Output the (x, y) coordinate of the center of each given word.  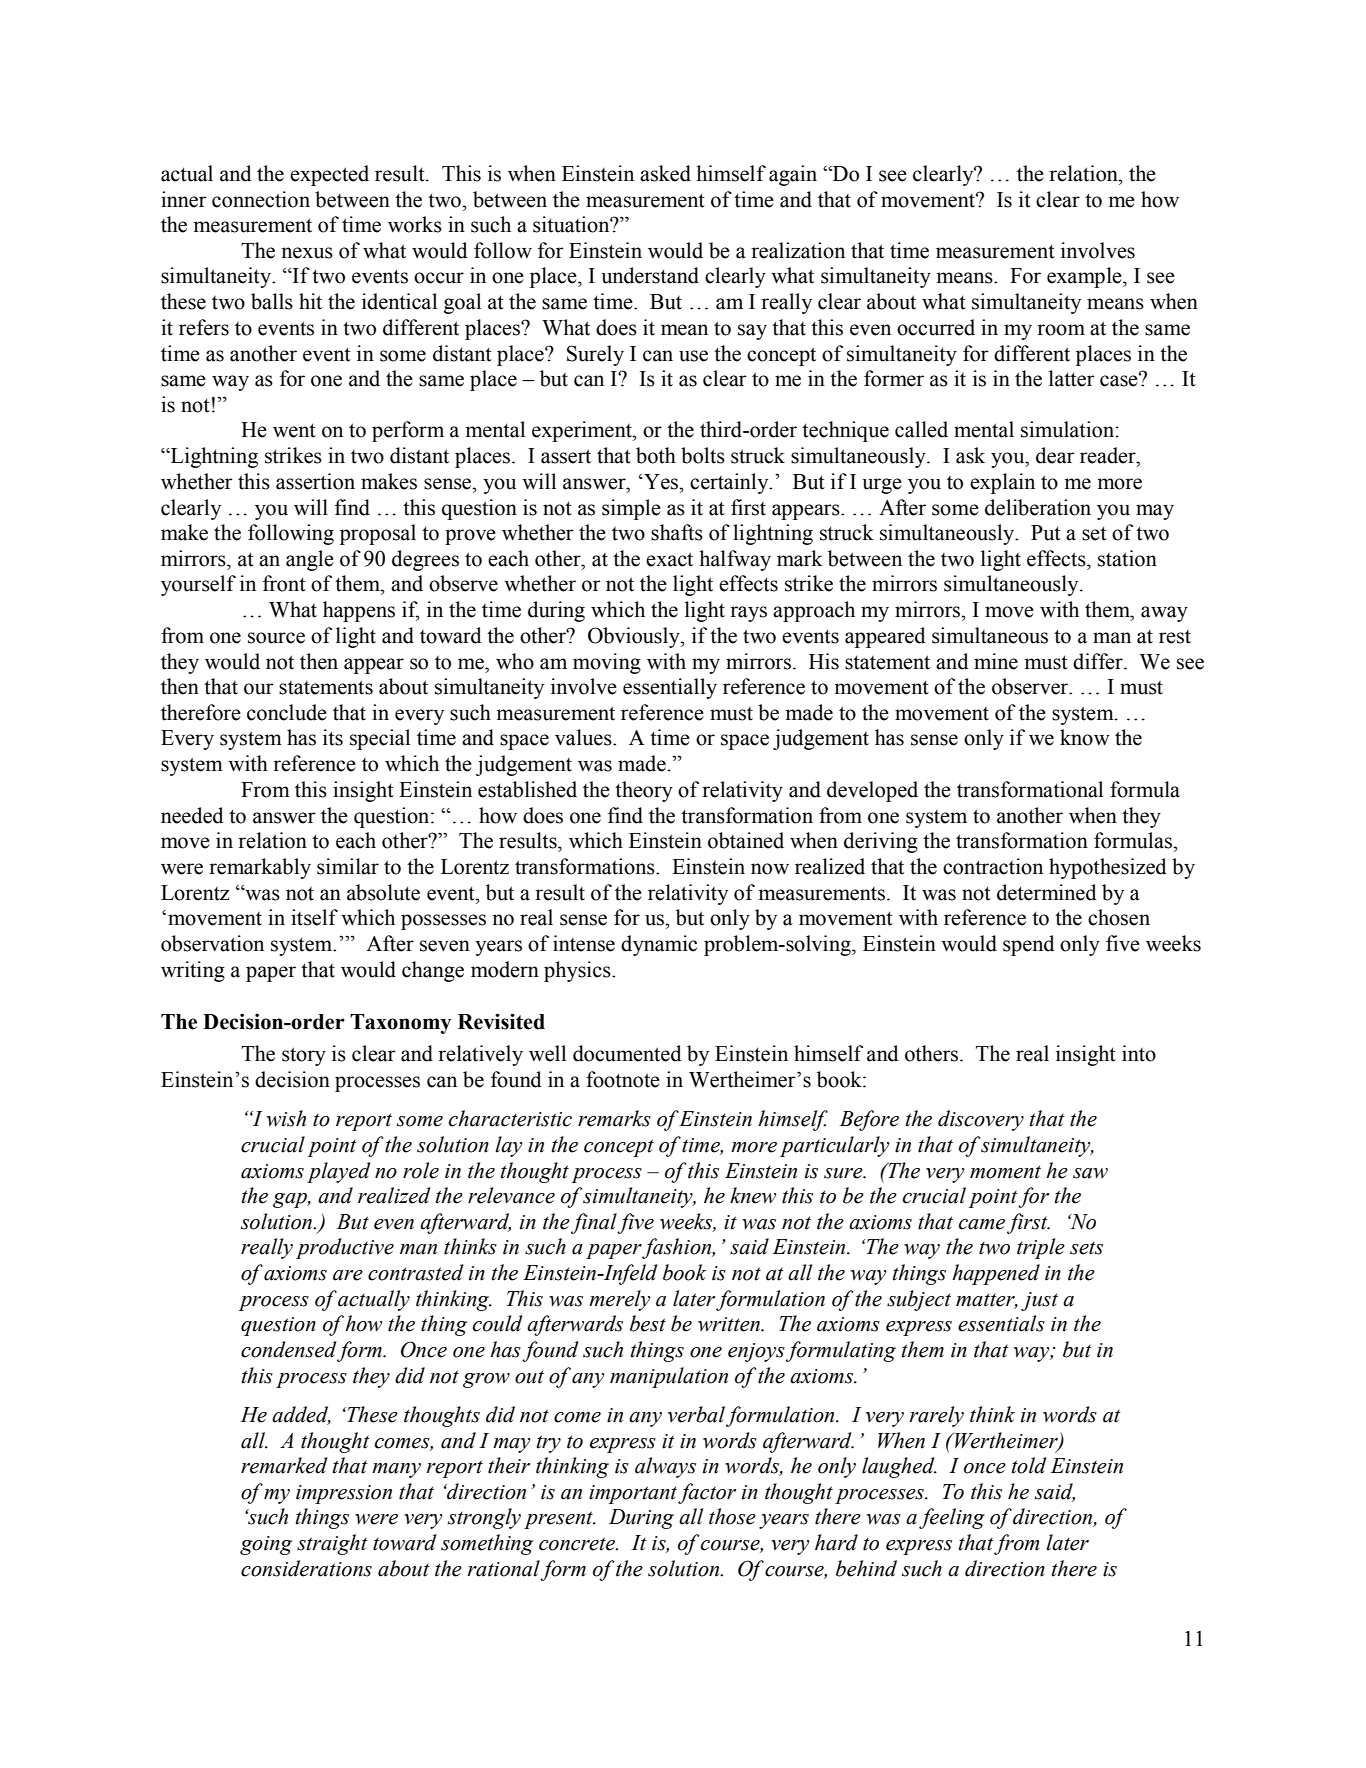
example (1085, 277)
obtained (746, 840)
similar (348, 866)
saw (1090, 1173)
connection (261, 199)
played (339, 1172)
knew (753, 1195)
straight (332, 1544)
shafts (677, 532)
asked (665, 173)
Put (1046, 533)
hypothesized (1108, 868)
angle (310, 560)
